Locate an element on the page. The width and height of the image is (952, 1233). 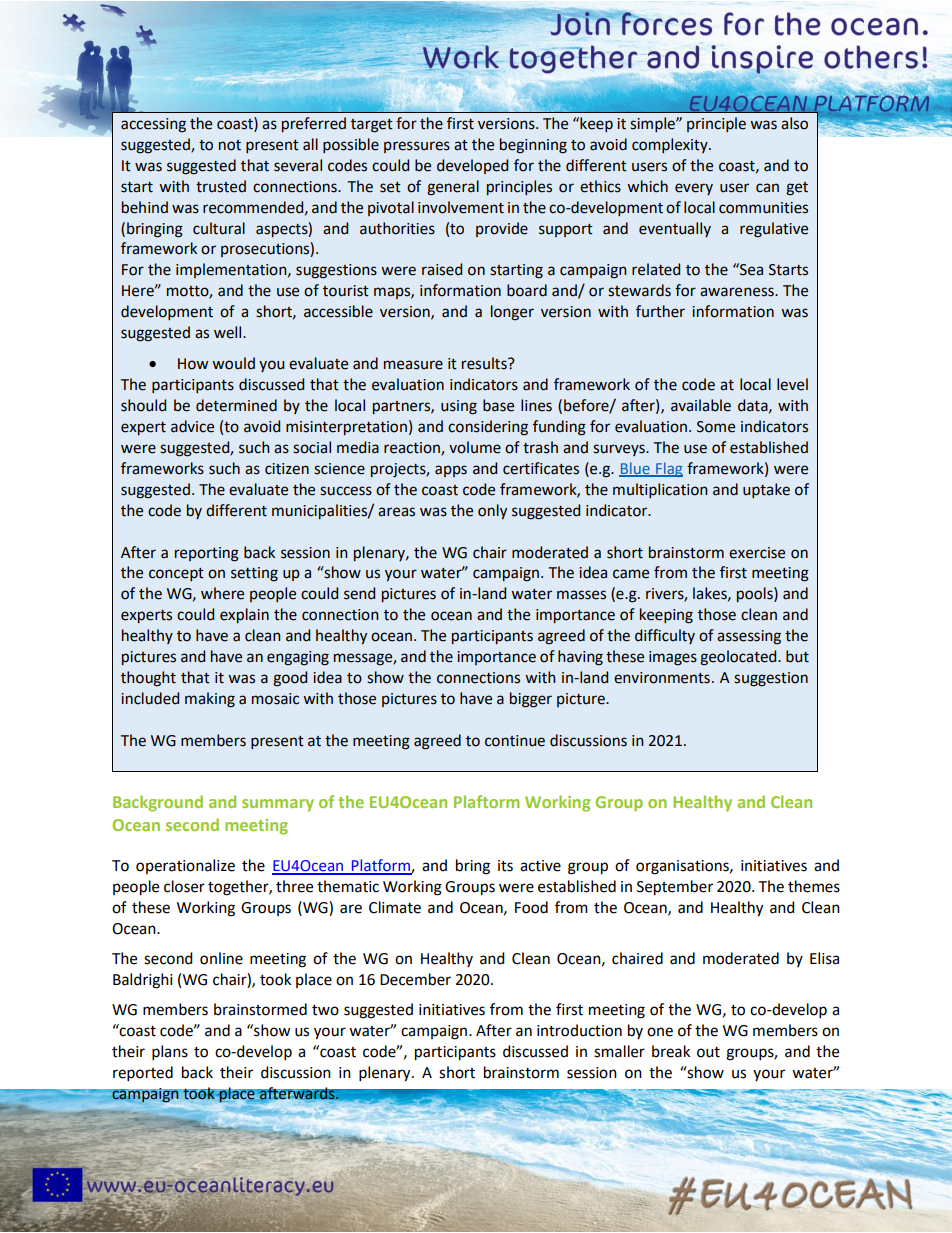
beginning is located at coordinates (533, 146).
